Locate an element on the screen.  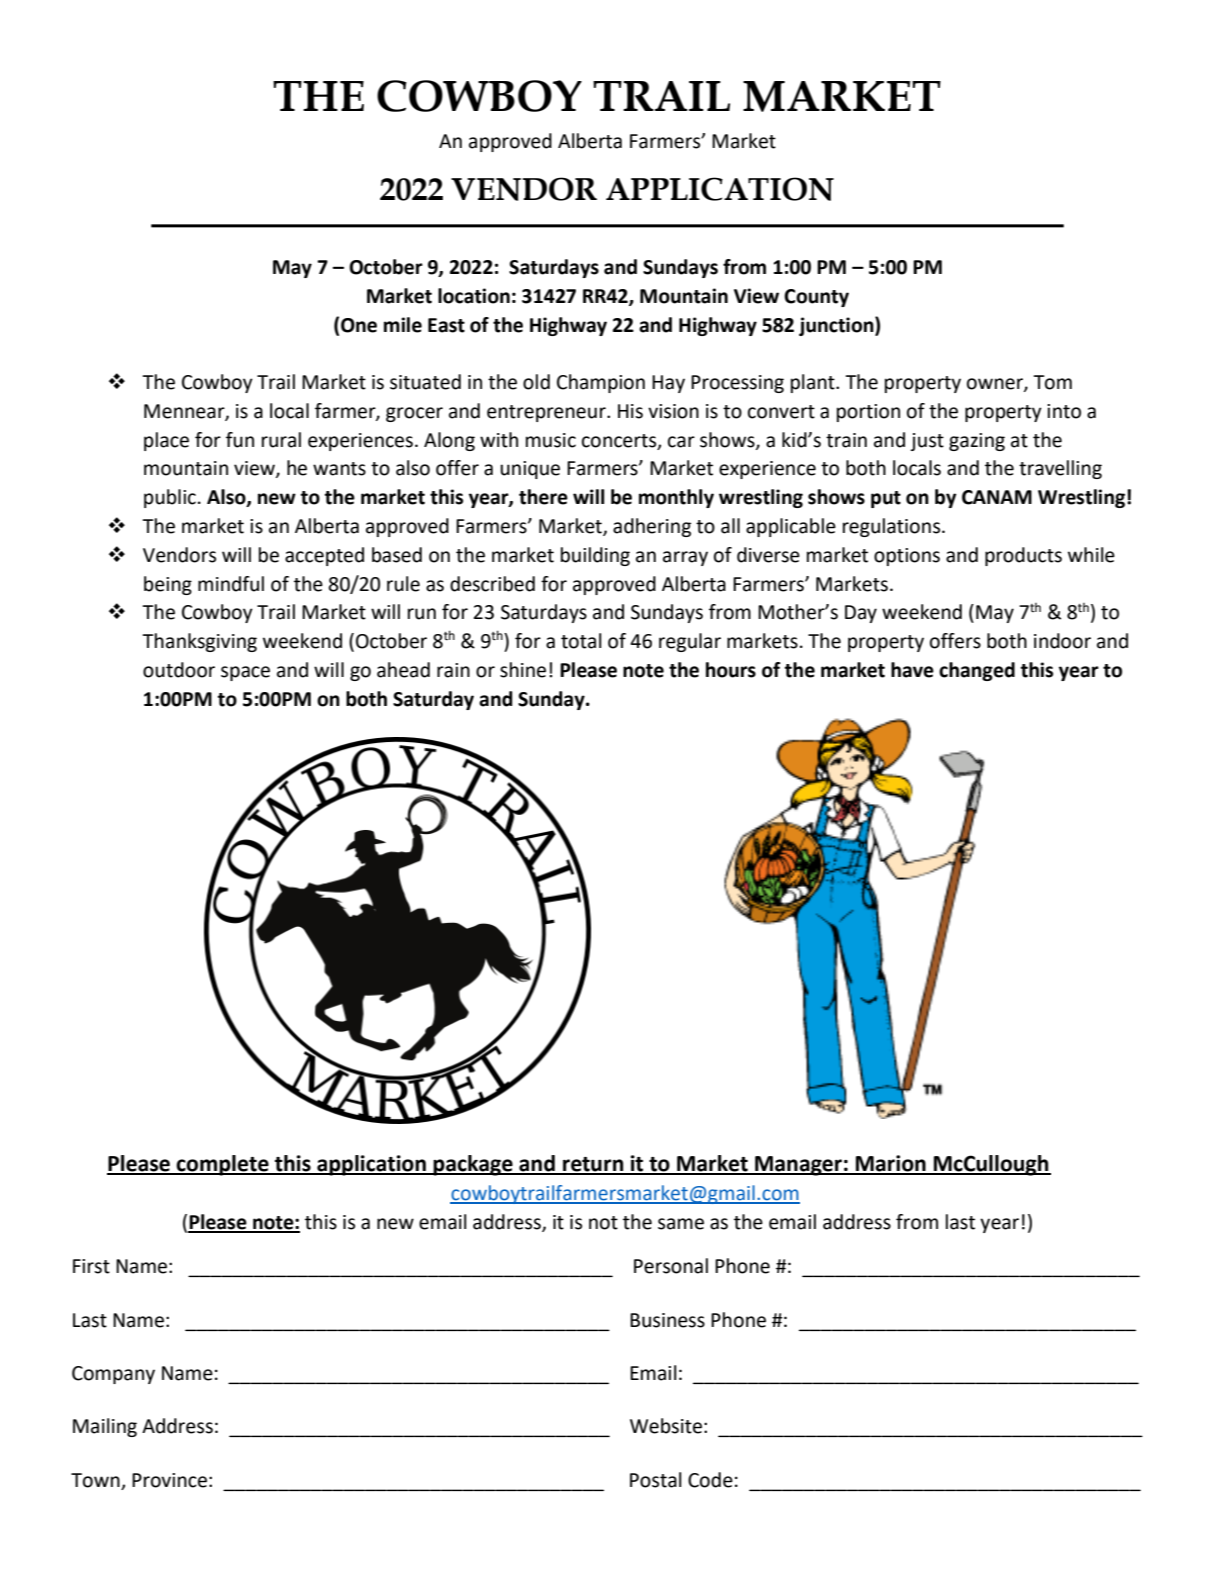
Tom is located at coordinates (1052, 382).
